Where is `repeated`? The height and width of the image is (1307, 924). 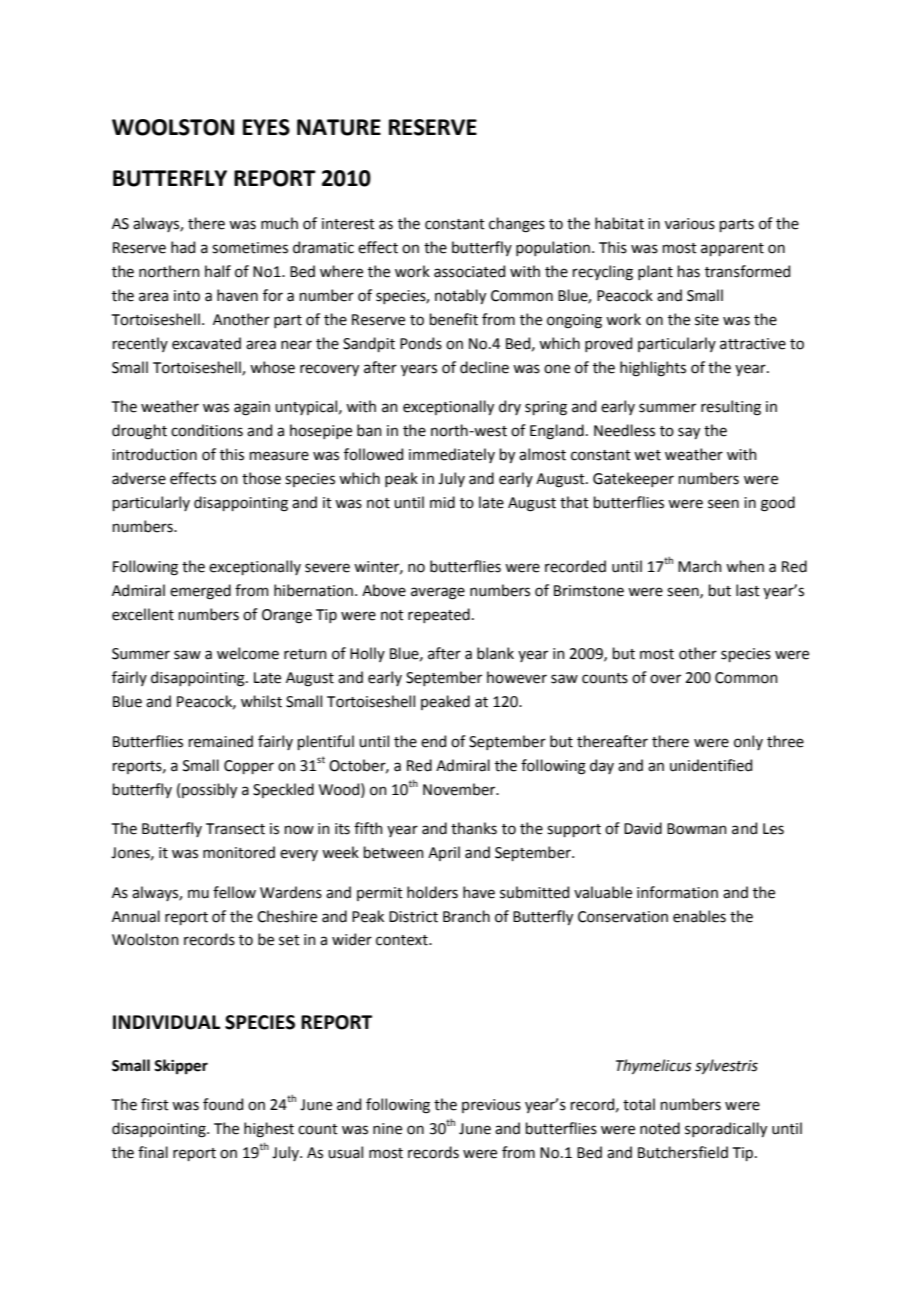
repeated is located at coordinates (439, 615).
